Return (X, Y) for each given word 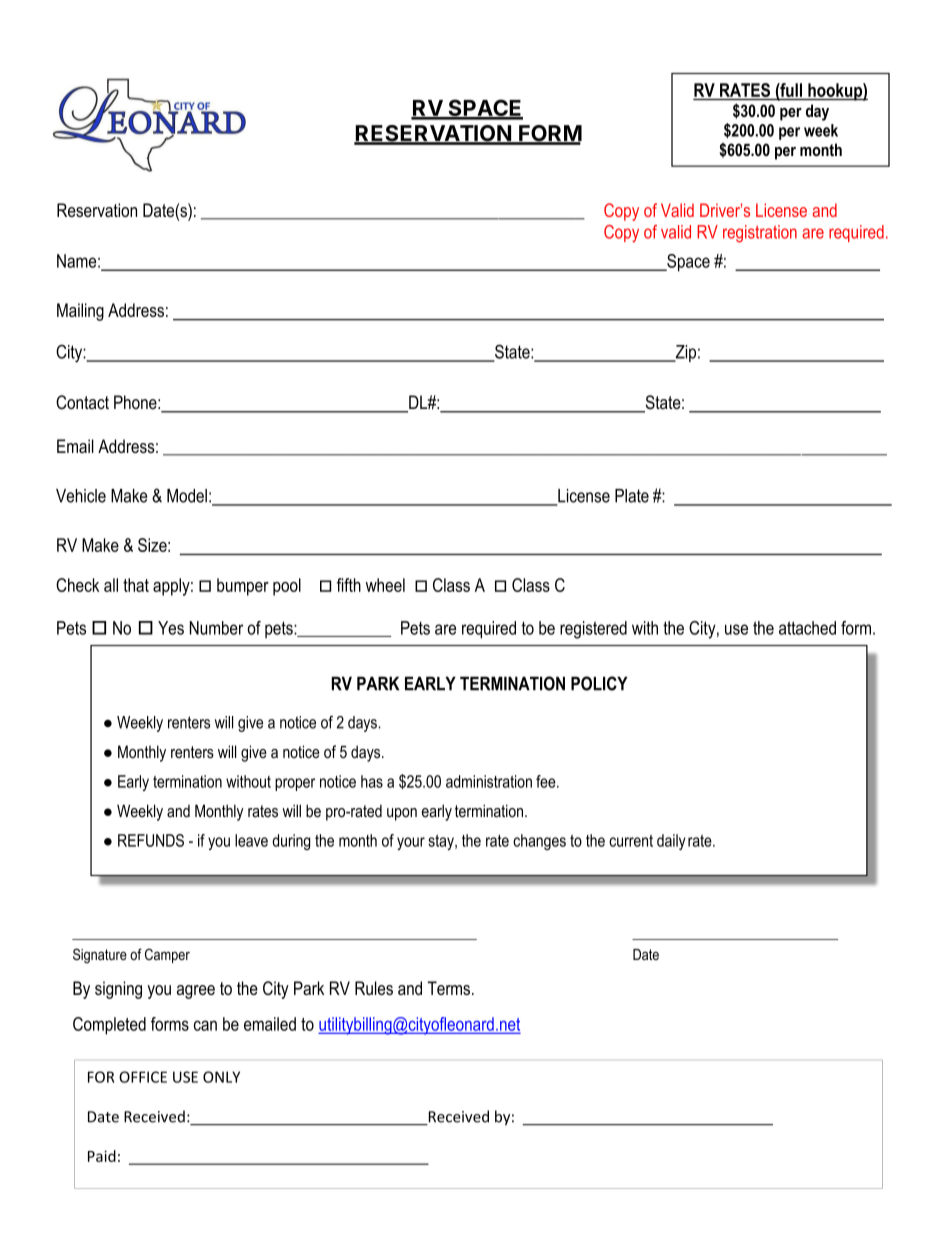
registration (760, 234)
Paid (102, 1156)
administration (489, 781)
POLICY (599, 683)
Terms (449, 988)
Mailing (80, 312)
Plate (632, 496)
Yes (171, 628)
